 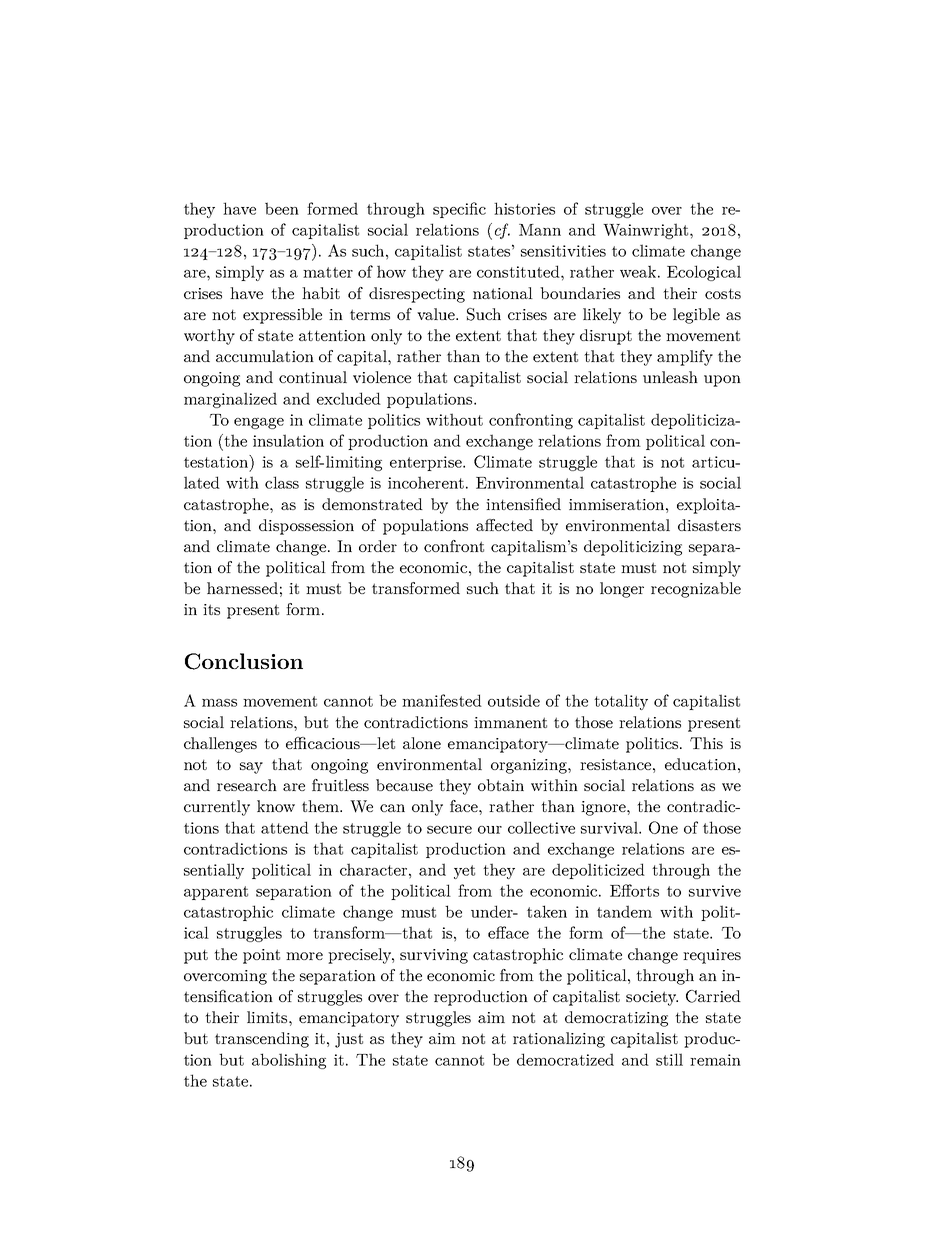 I want to click on incoherent, so click(x=426, y=482).
